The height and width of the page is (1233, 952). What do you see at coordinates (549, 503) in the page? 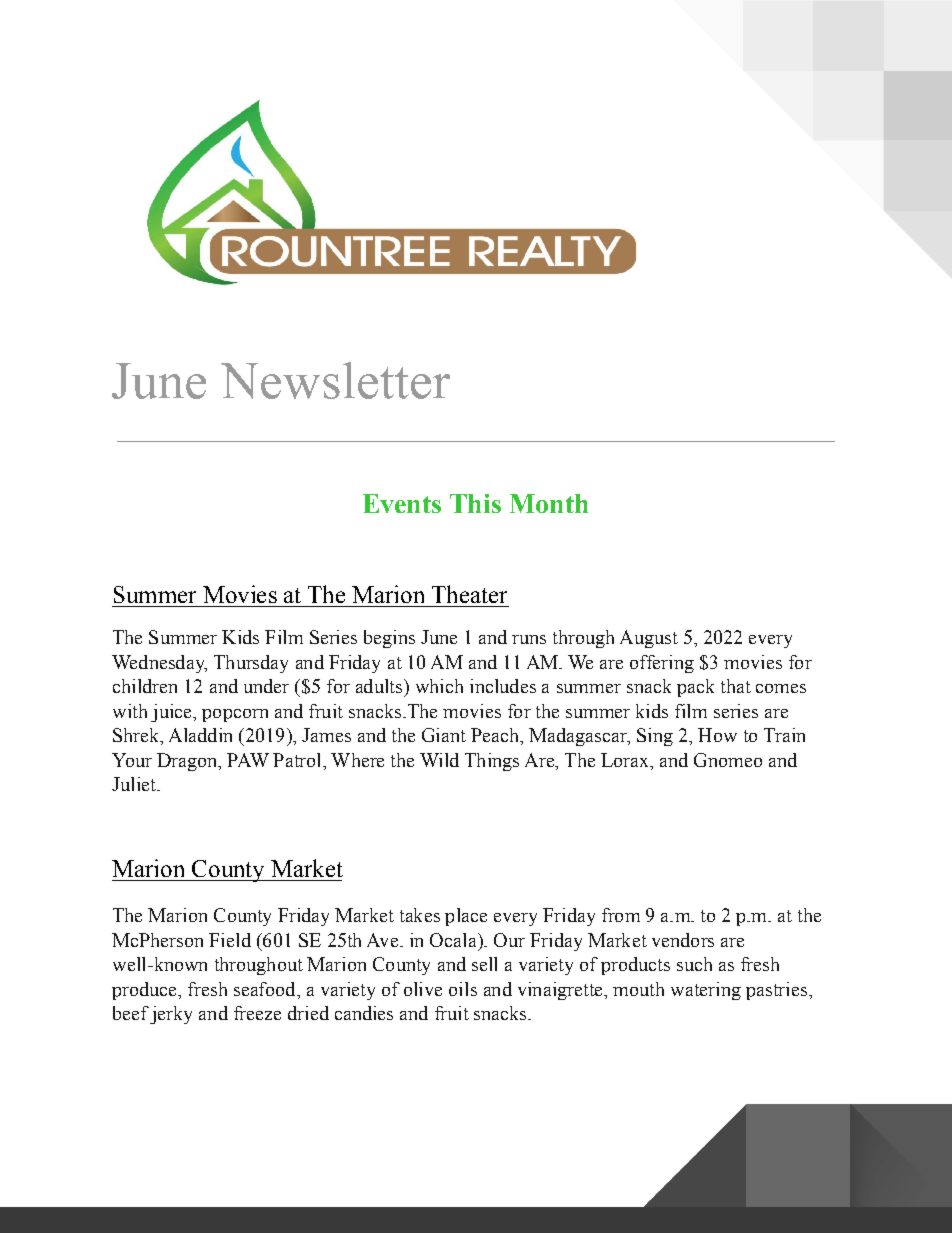
I see `Month` at bounding box center [549, 503].
